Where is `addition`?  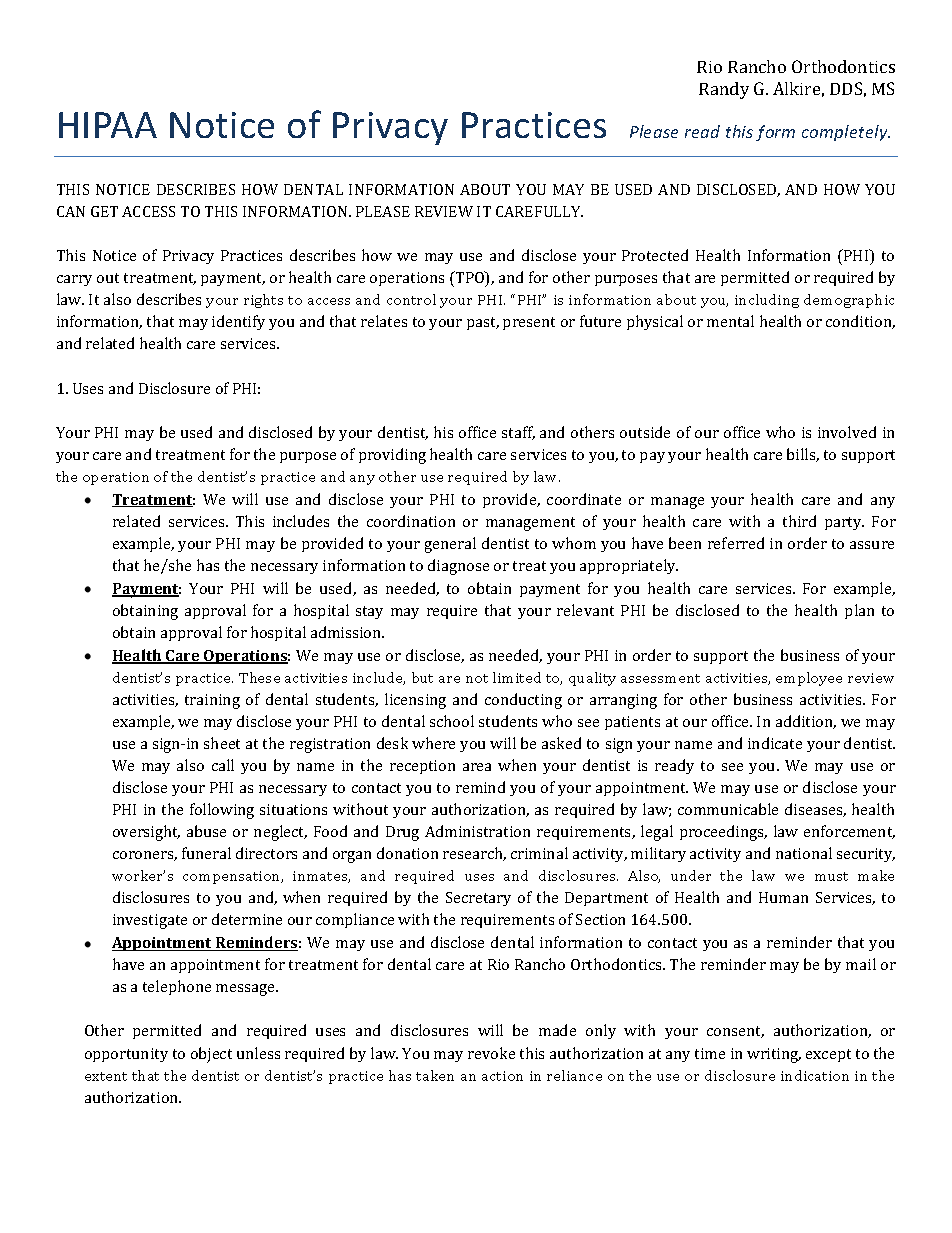 addition is located at coordinates (806, 722).
